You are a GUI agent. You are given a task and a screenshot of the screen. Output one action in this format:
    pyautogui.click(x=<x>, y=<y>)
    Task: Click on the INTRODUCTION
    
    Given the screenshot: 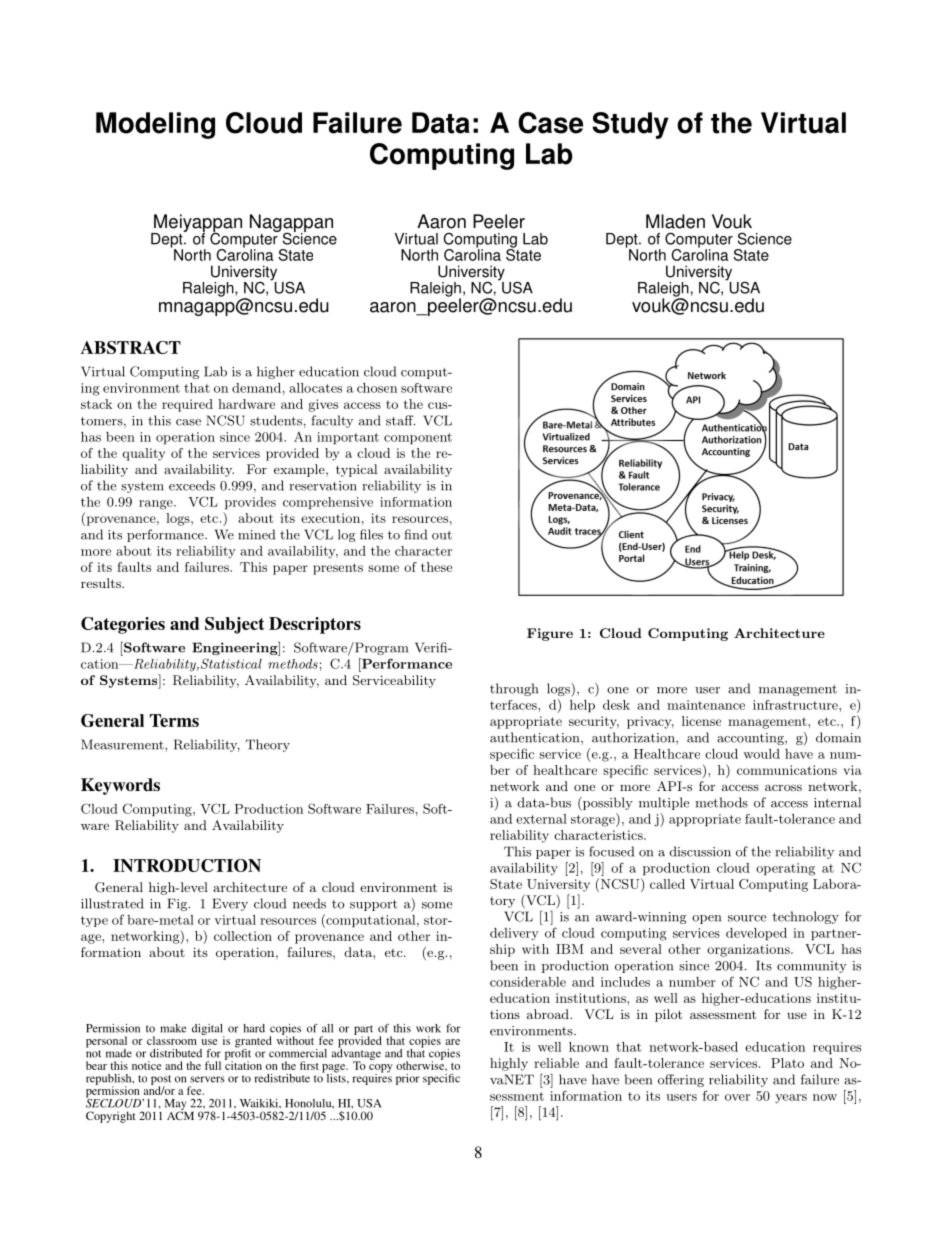 What is the action you would take?
    pyautogui.click(x=187, y=865)
